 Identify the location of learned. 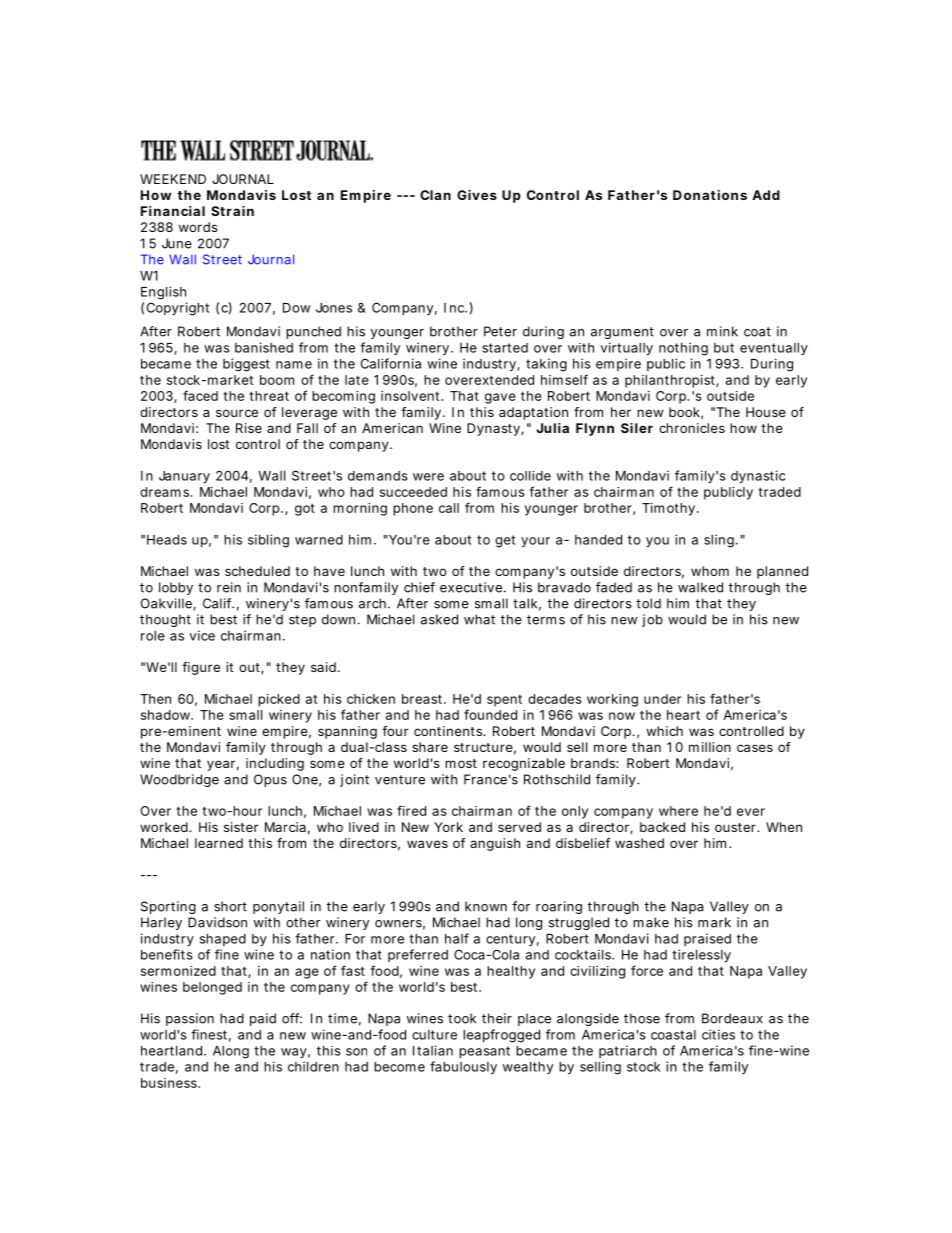
(219, 843).
